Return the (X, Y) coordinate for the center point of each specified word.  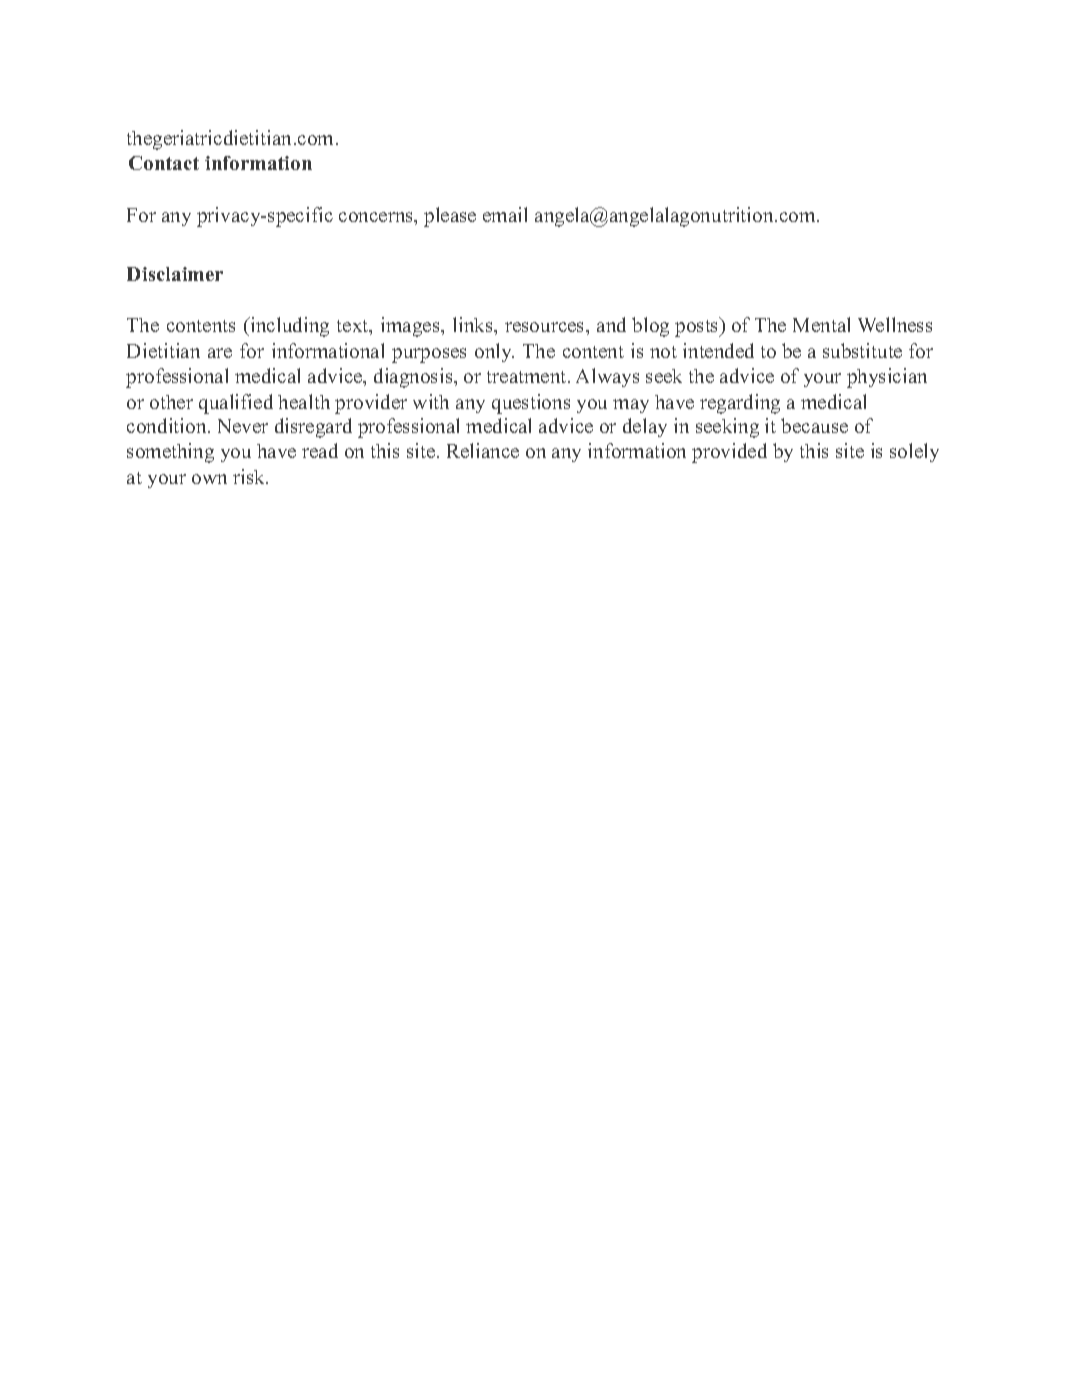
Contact (164, 163)
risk (250, 476)
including (289, 327)
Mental (821, 324)
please (450, 217)
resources (546, 327)
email (505, 214)
